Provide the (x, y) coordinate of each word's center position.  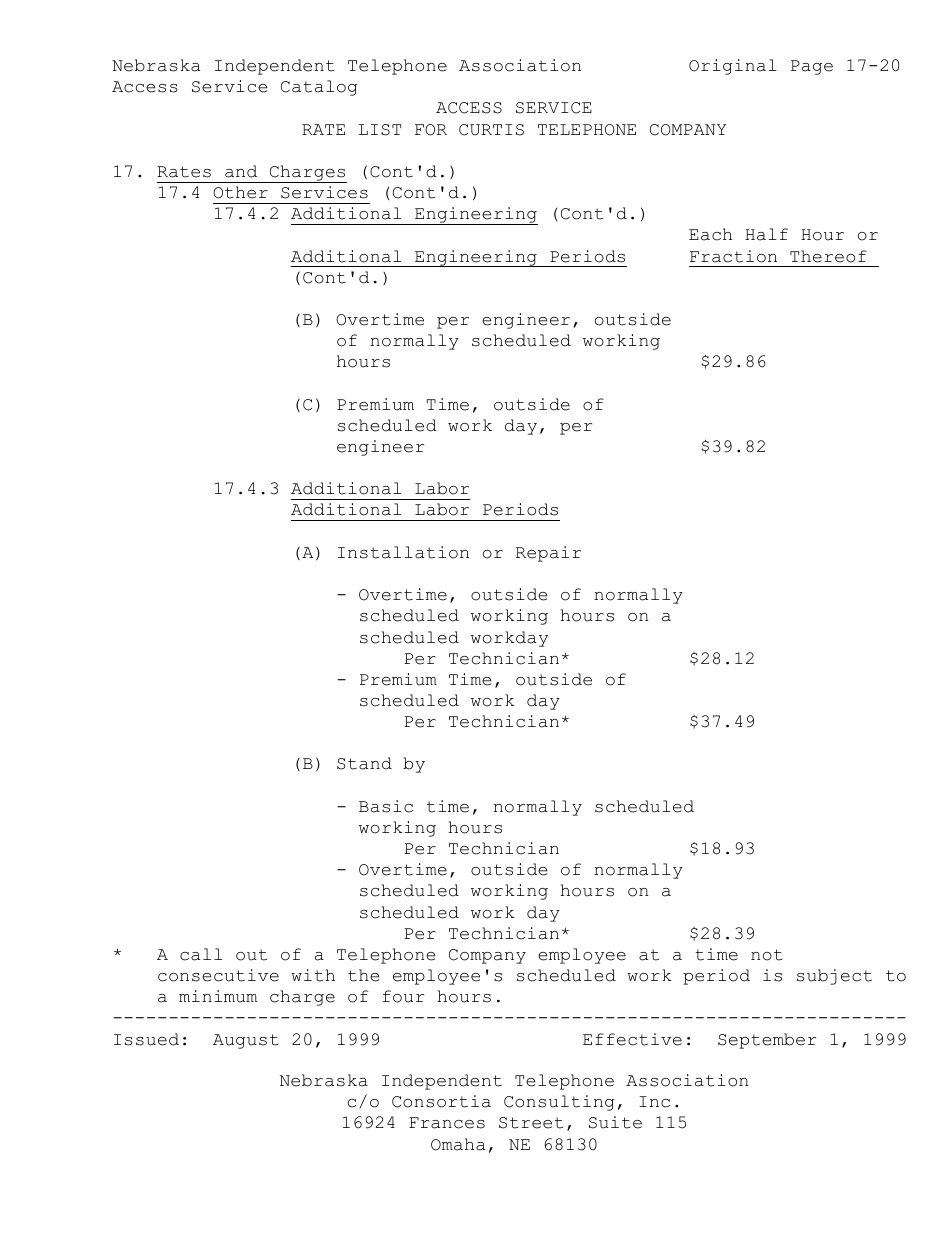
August (246, 1041)
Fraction (733, 256)
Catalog (319, 88)
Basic (386, 806)
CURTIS (491, 130)
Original (733, 67)
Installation (403, 552)
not (767, 955)
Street (531, 1123)
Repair (548, 554)
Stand (364, 763)
